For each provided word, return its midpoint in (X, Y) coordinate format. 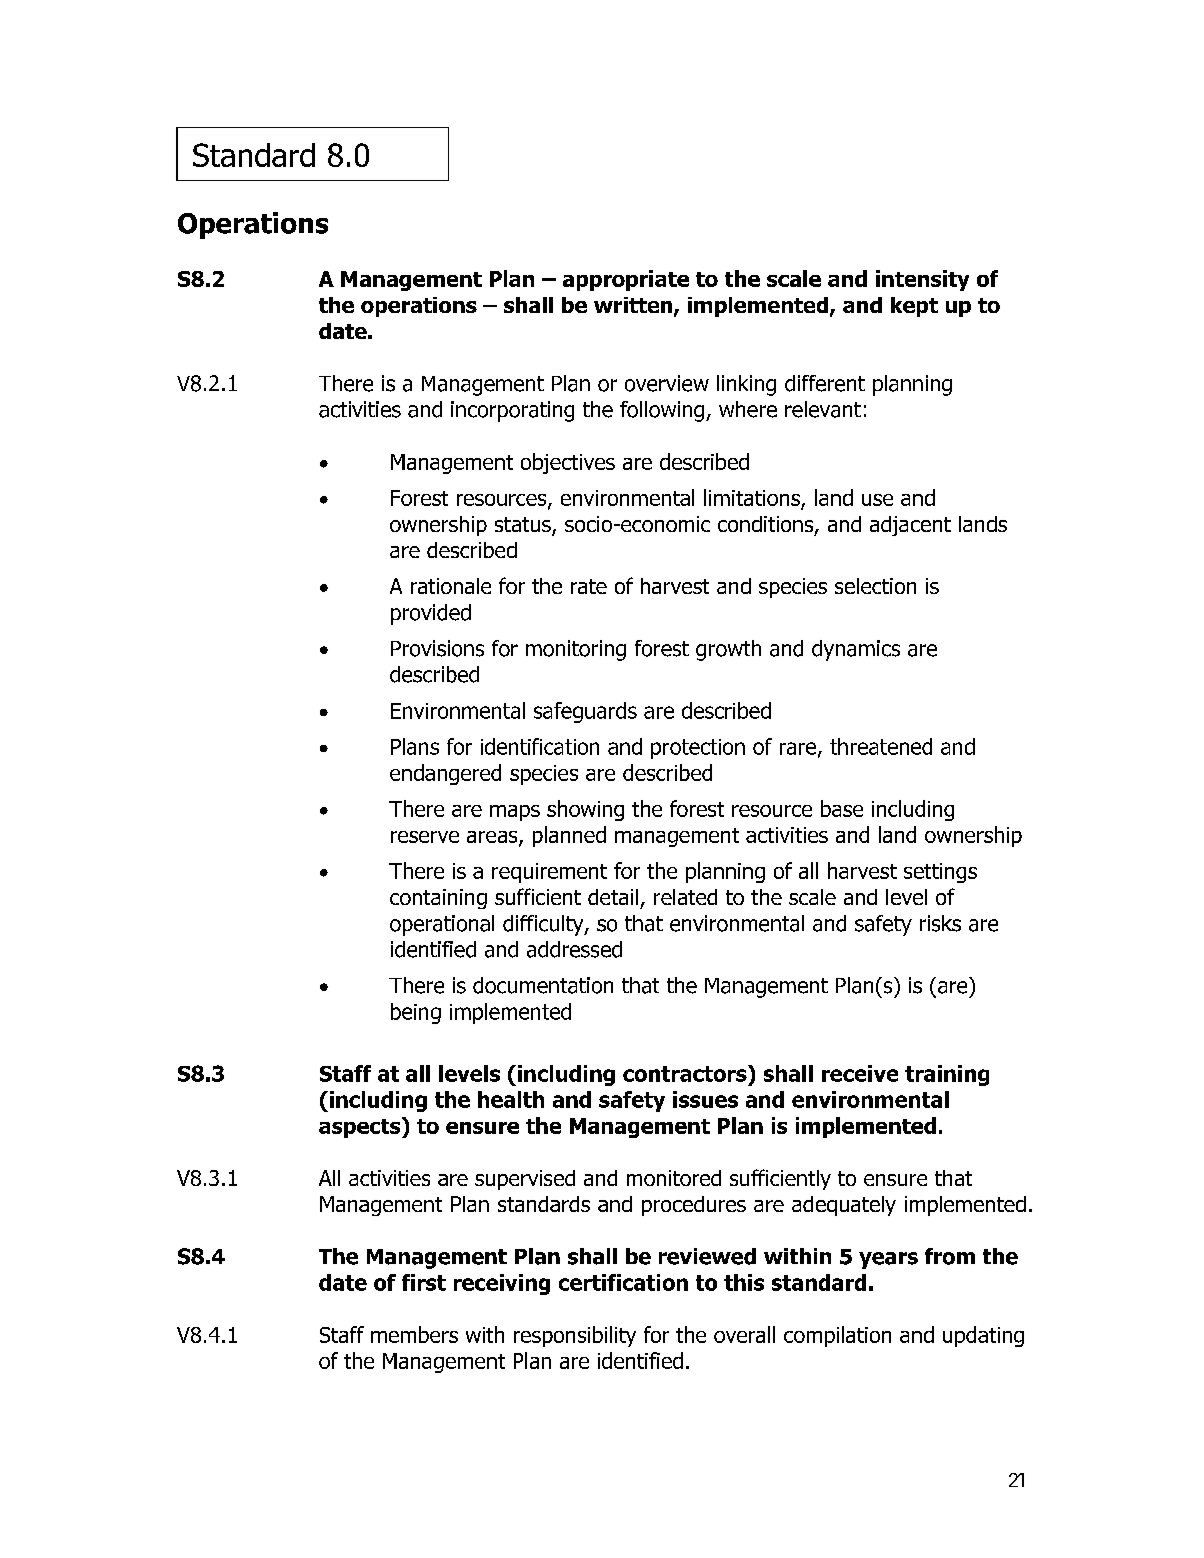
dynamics (856, 650)
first (424, 1282)
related (685, 897)
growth (728, 650)
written (633, 305)
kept (914, 307)
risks (940, 923)
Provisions (437, 648)
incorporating (512, 411)
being (416, 1013)
